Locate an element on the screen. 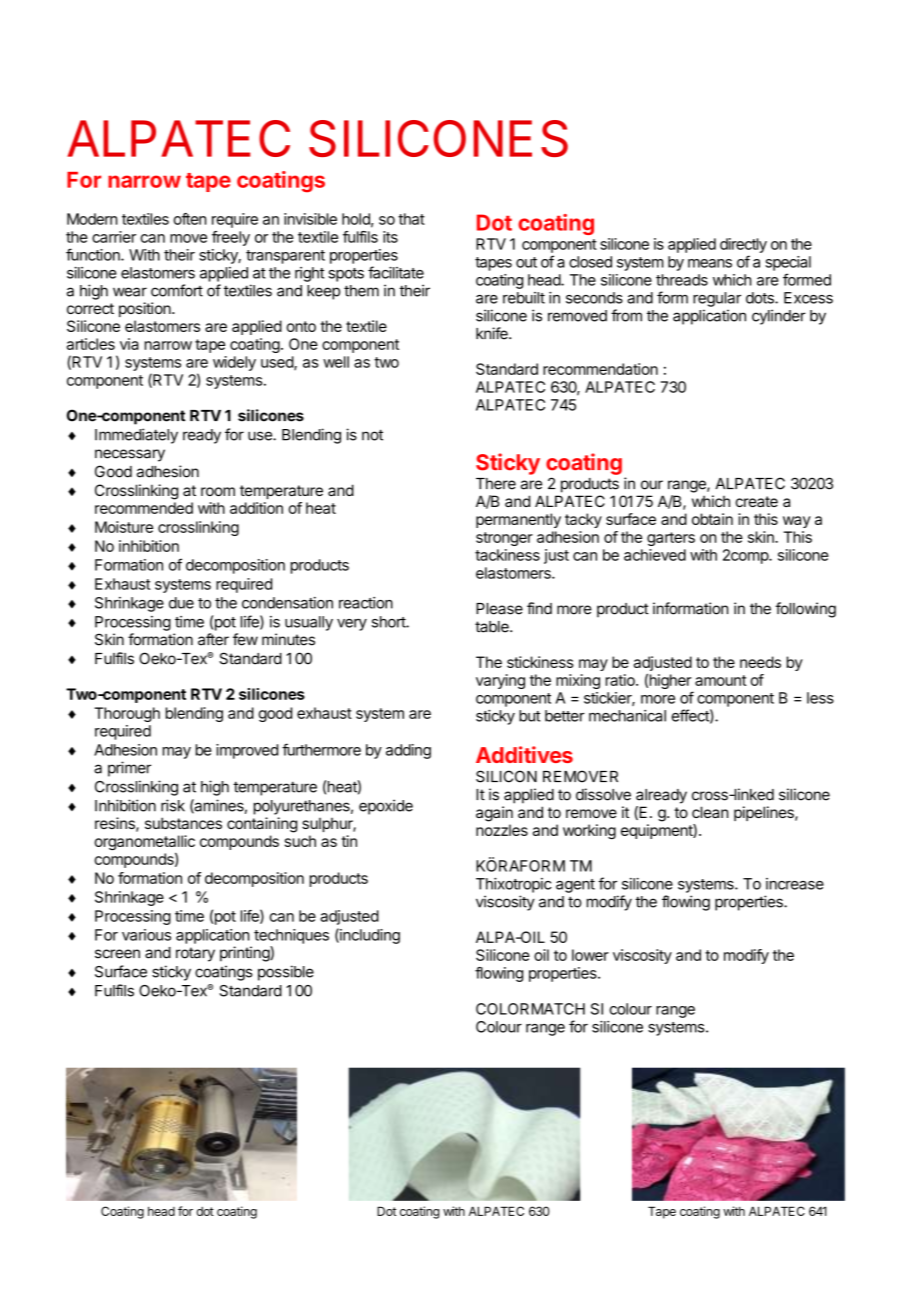  clean is located at coordinates (710, 812).
